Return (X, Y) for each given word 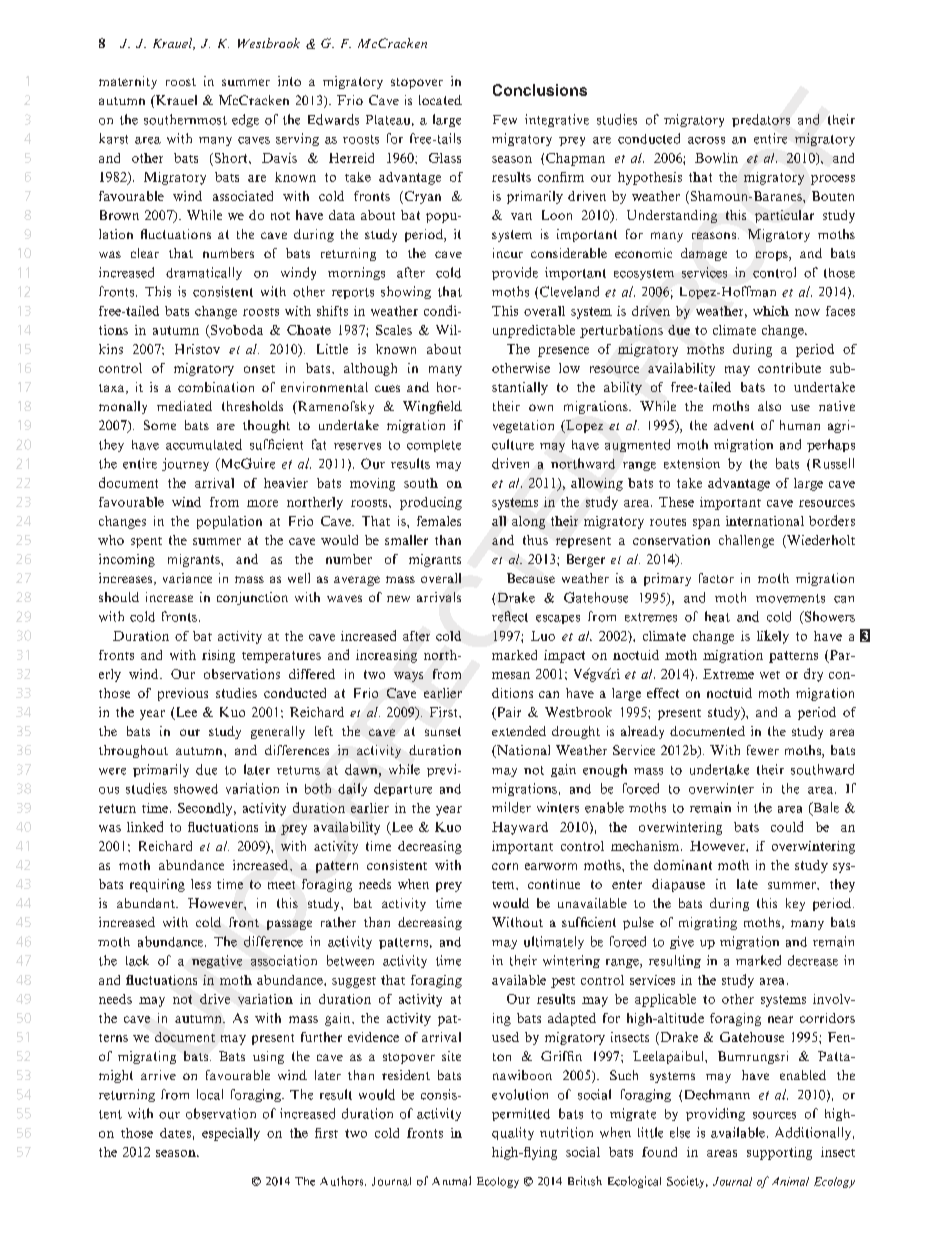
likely (773, 637)
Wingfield (432, 407)
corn (505, 866)
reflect (510, 616)
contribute (789, 368)
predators (761, 120)
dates (175, 1133)
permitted (521, 1114)
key (795, 904)
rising (218, 656)
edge (245, 120)
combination (216, 387)
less (201, 884)
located (440, 100)
